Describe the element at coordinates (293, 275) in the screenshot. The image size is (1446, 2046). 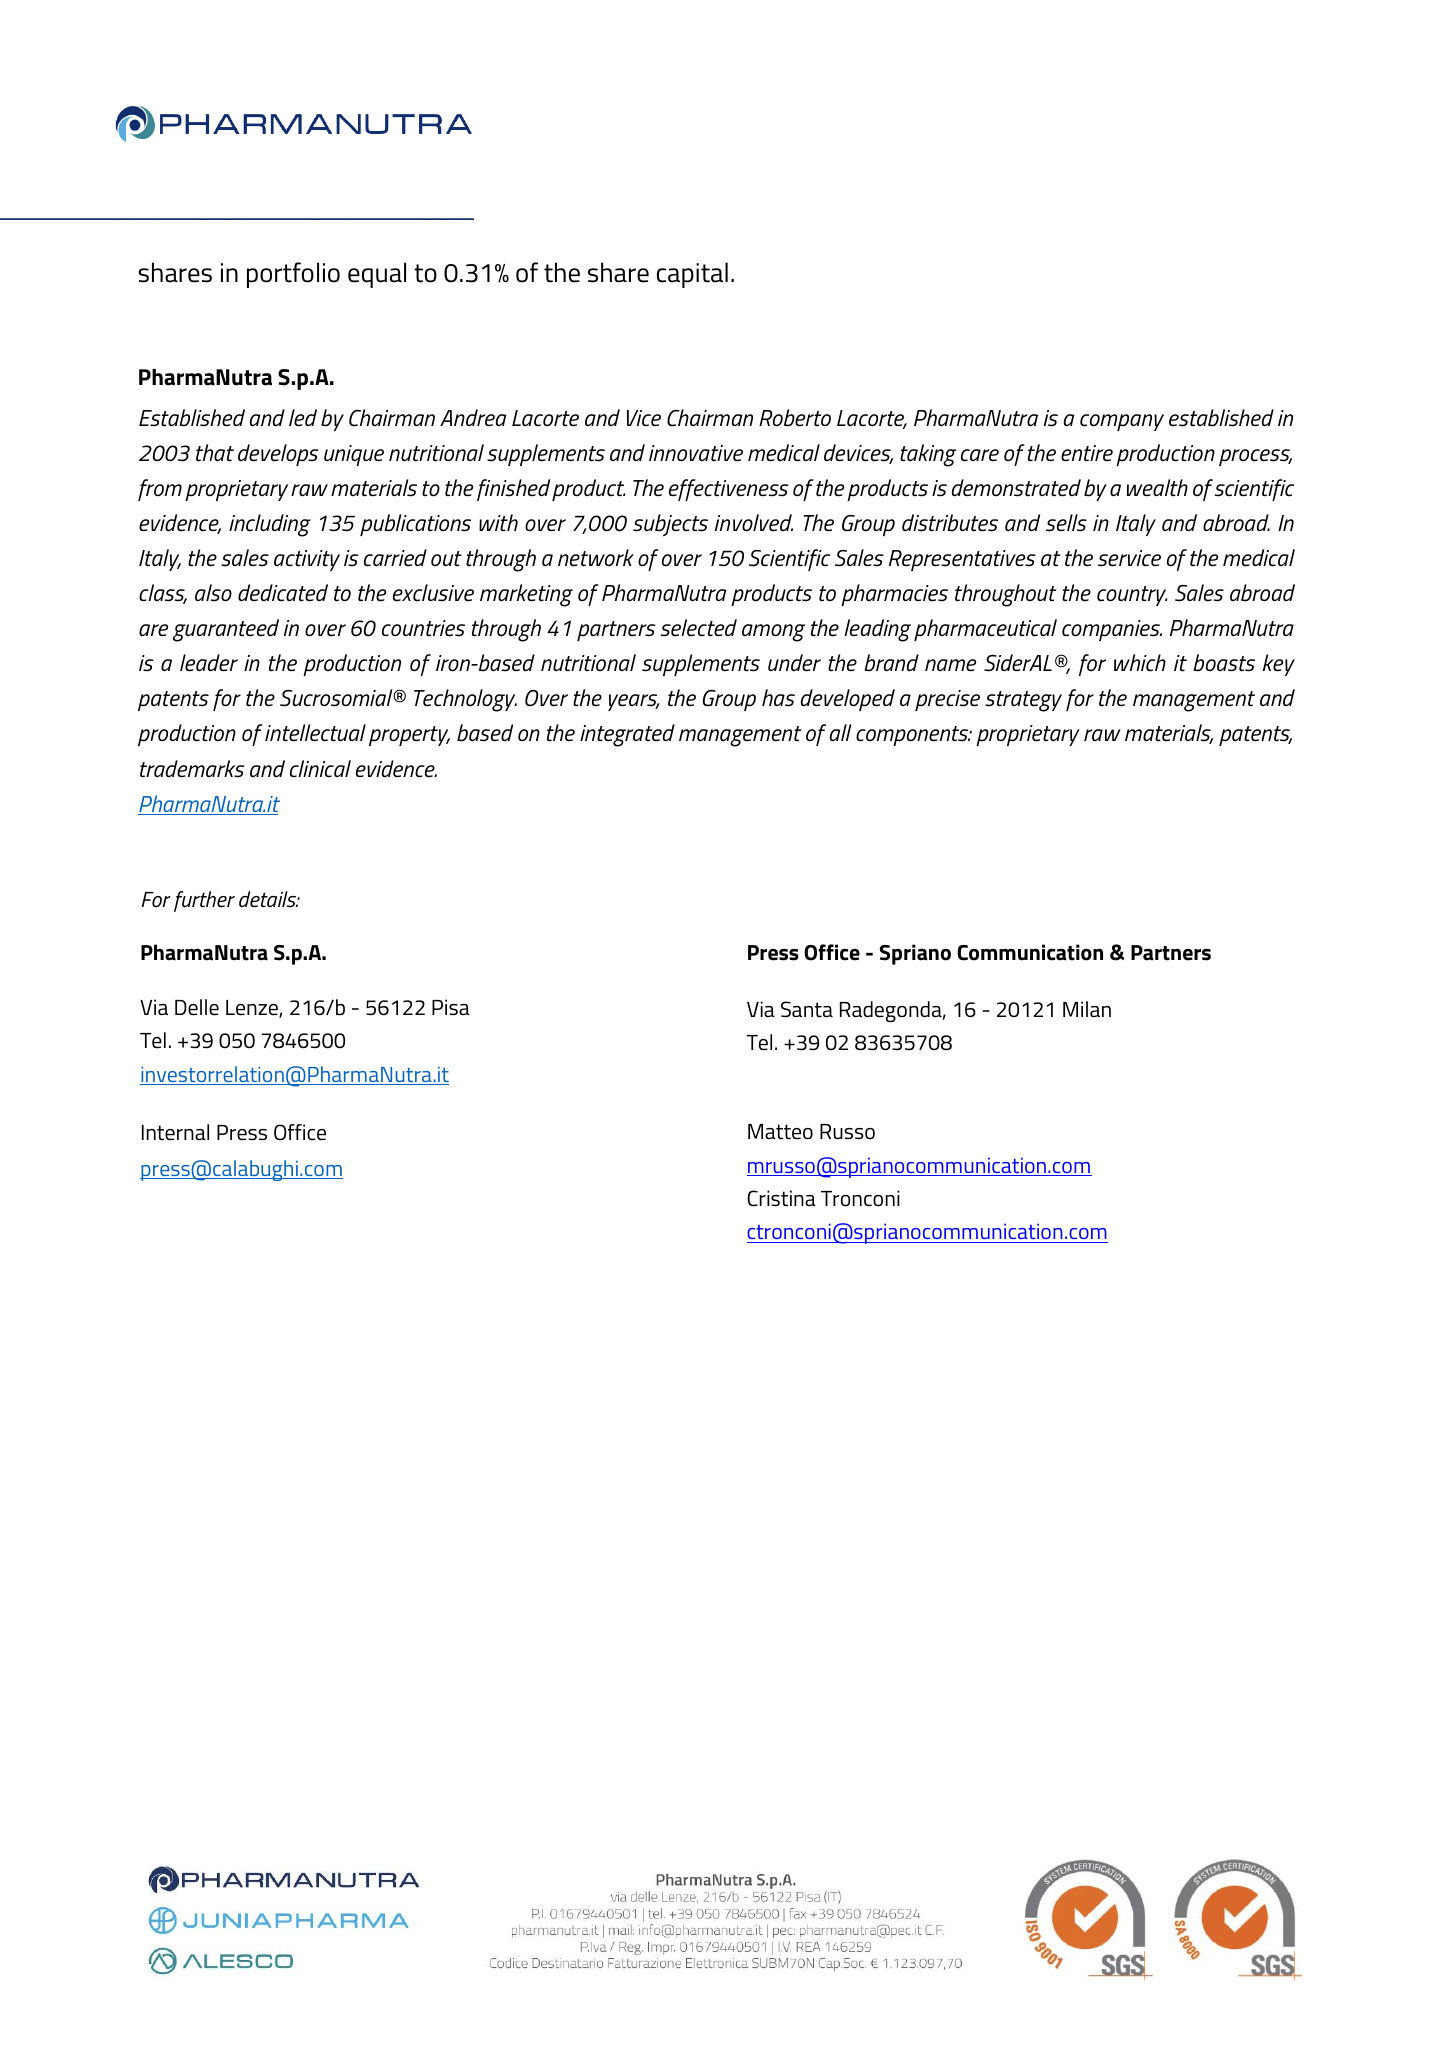
I see `portfolio` at that location.
